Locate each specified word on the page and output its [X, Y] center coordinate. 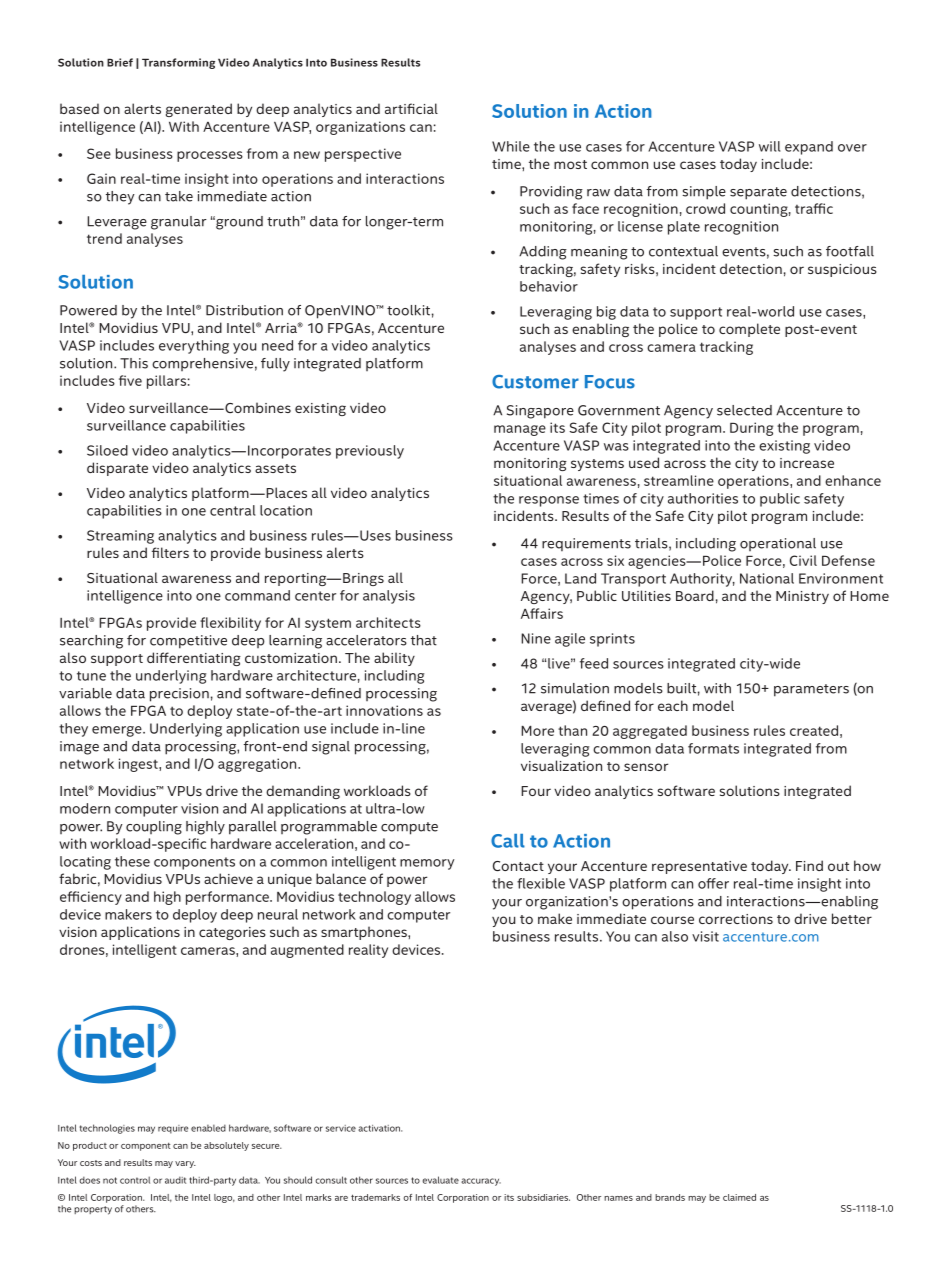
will [769, 146]
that [424, 640]
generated [199, 110]
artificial [411, 108]
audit [175, 1180]
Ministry [802, 597]
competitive [188, 642]
